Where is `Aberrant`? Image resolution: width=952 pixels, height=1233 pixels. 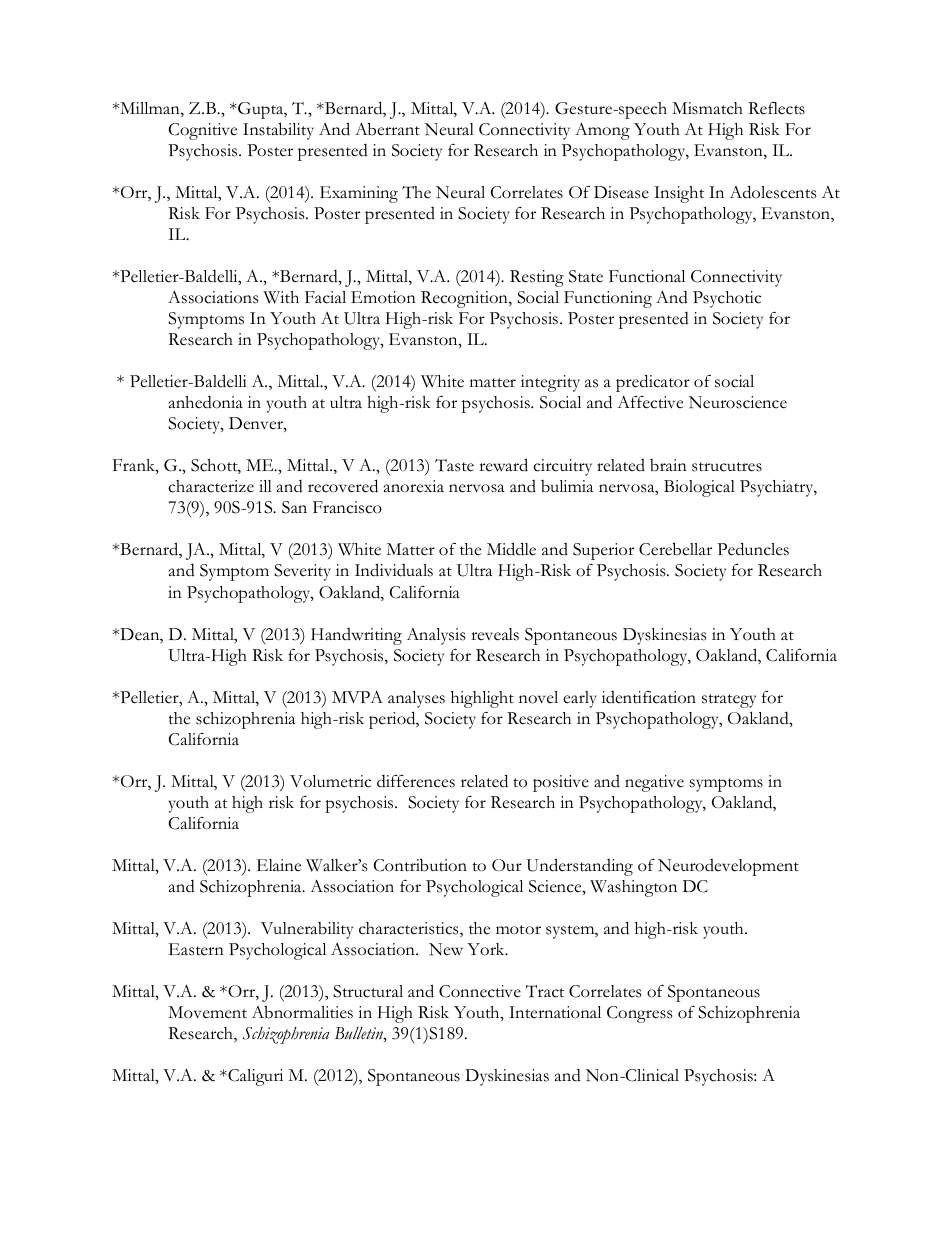
Aberrant is located at coordinates (387, 129).
